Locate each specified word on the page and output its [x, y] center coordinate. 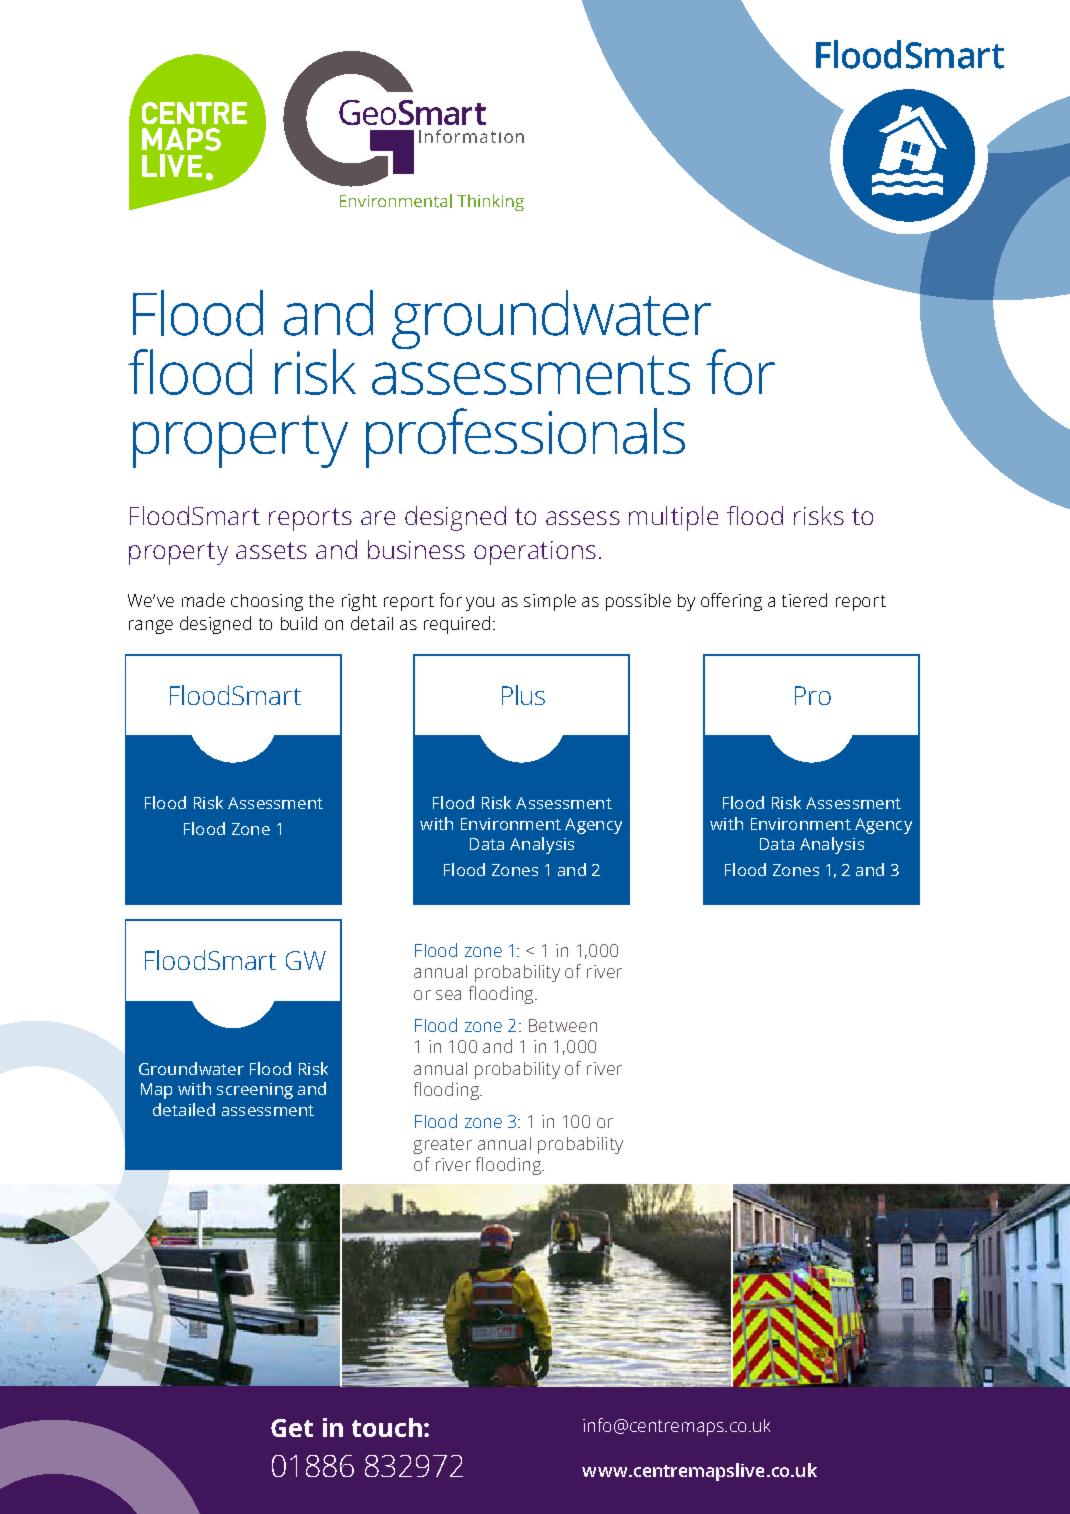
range [151, 627]
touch [387, 1427]
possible [638, 602]
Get [292, 1428]
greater [442, 1146]
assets [271, 550]
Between [563, 1025]
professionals [525, 438]
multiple [673, 518]
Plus [523, 695]
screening [255, 1091]
